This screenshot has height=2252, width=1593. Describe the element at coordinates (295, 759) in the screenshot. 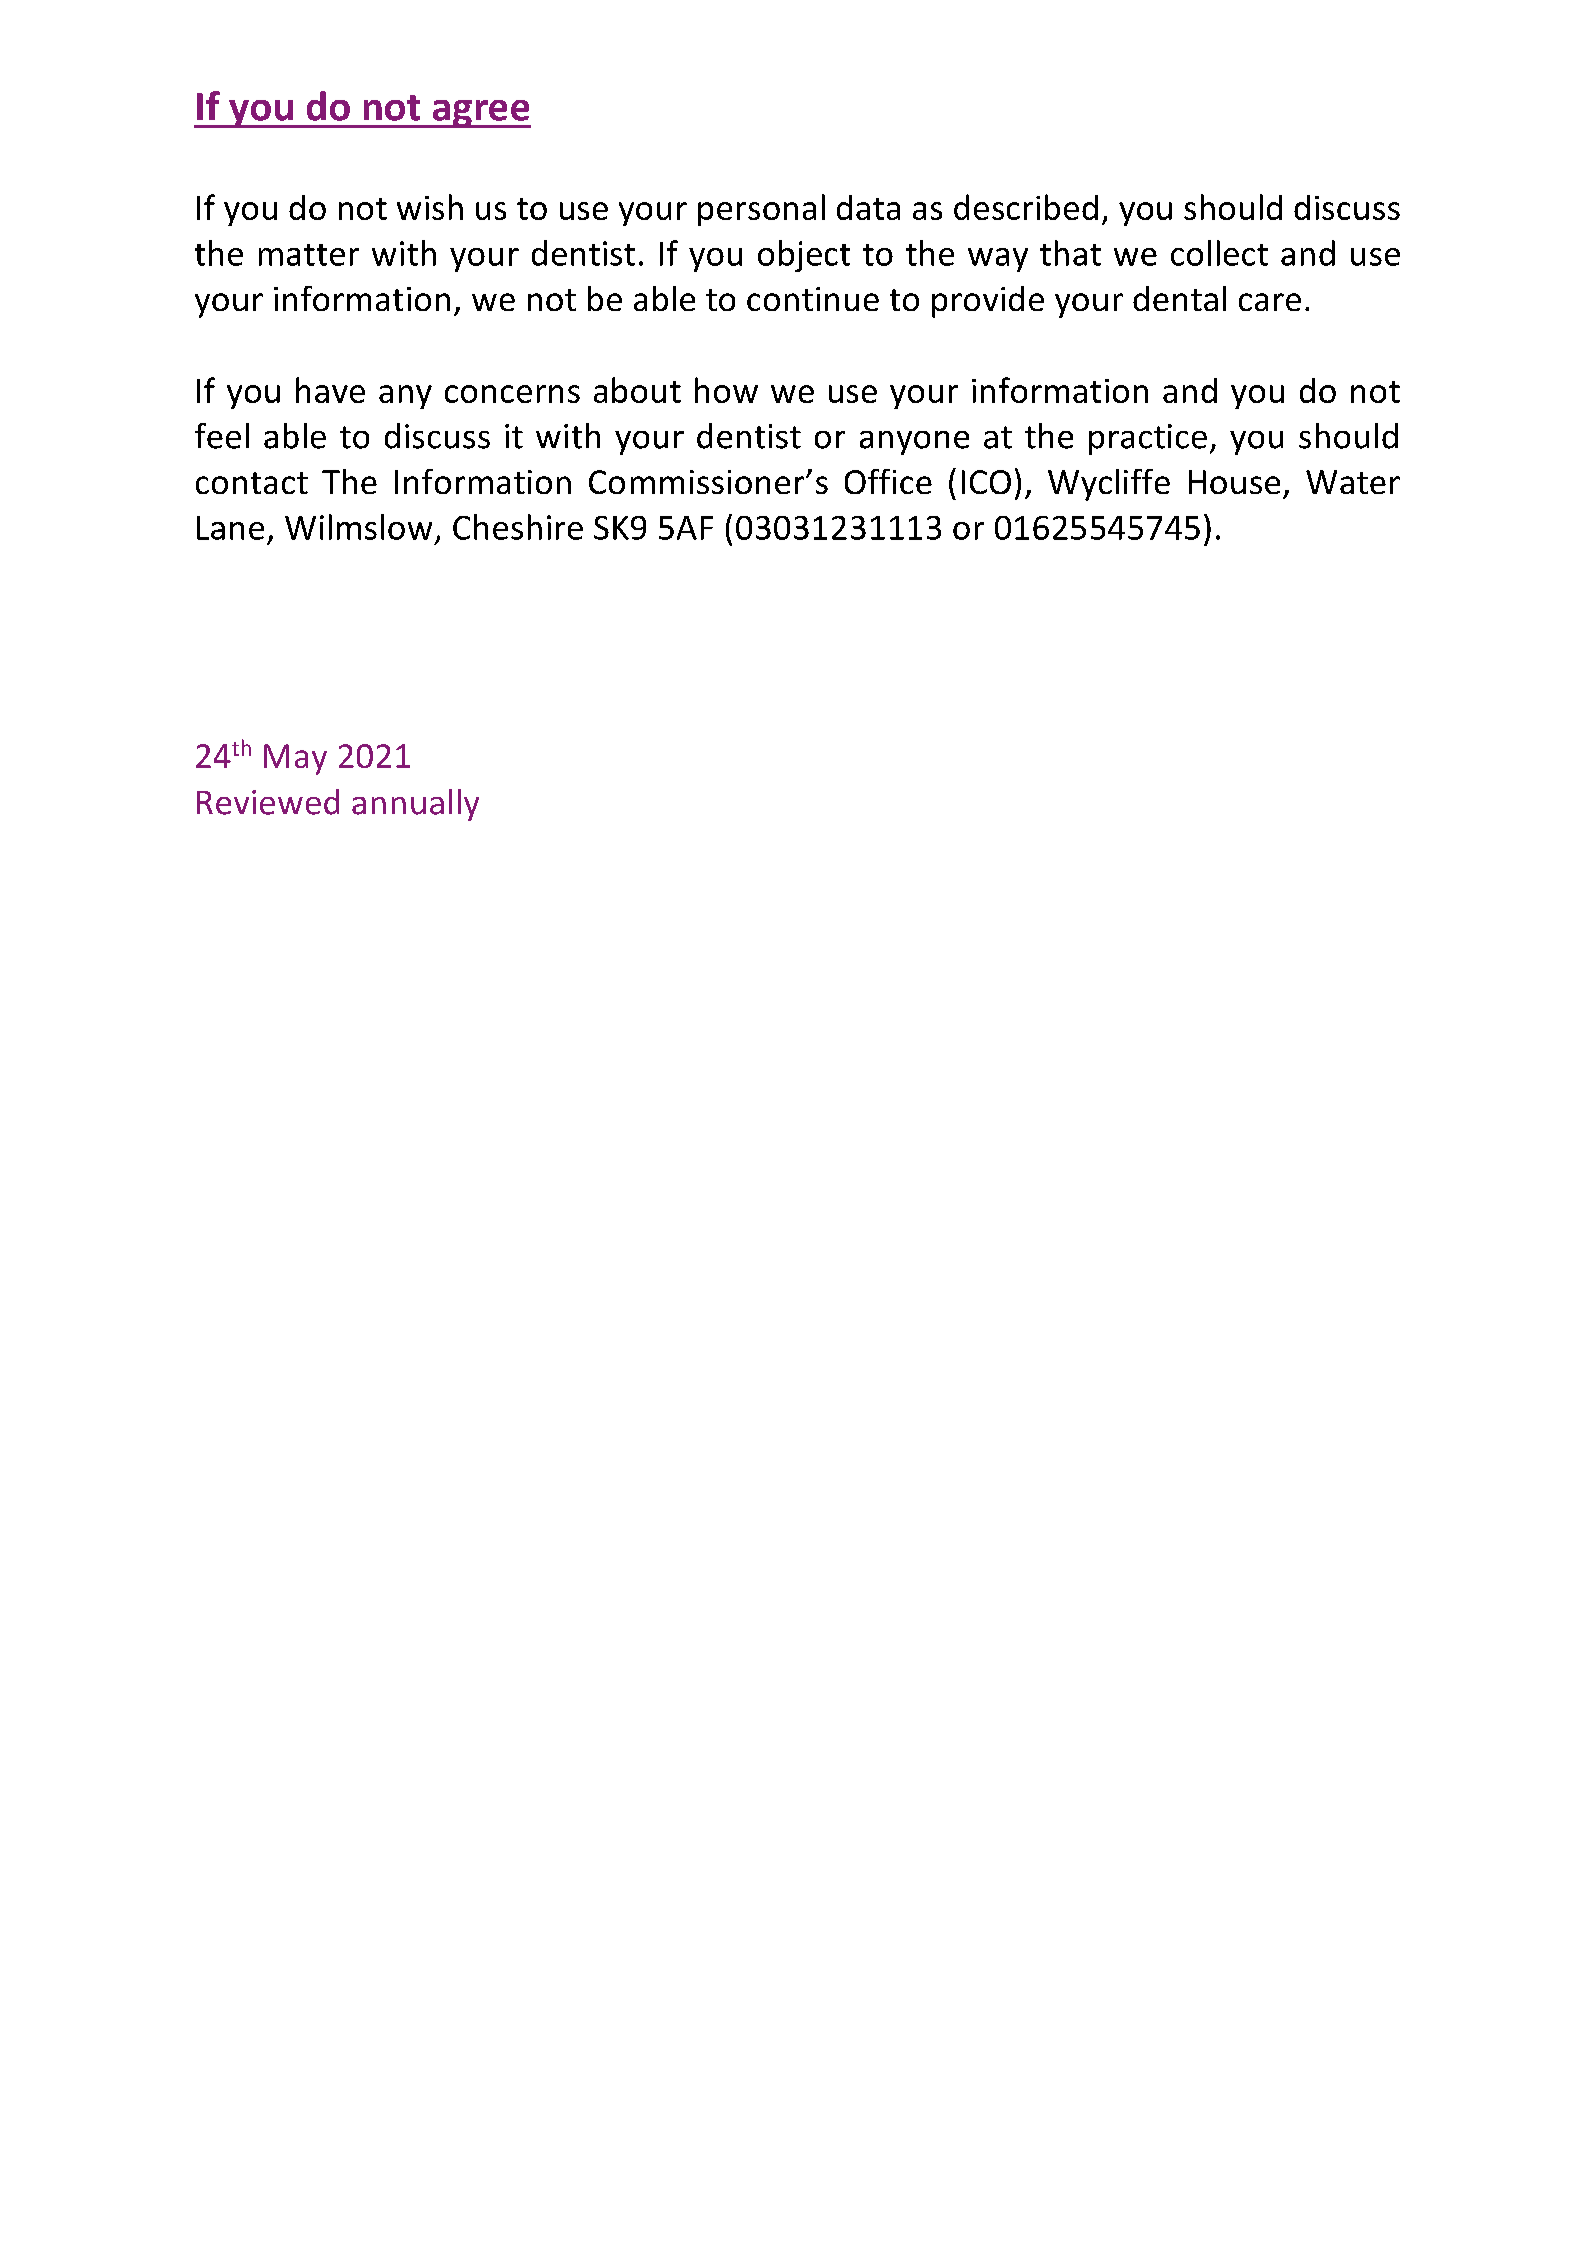

I see `May` at that location.
